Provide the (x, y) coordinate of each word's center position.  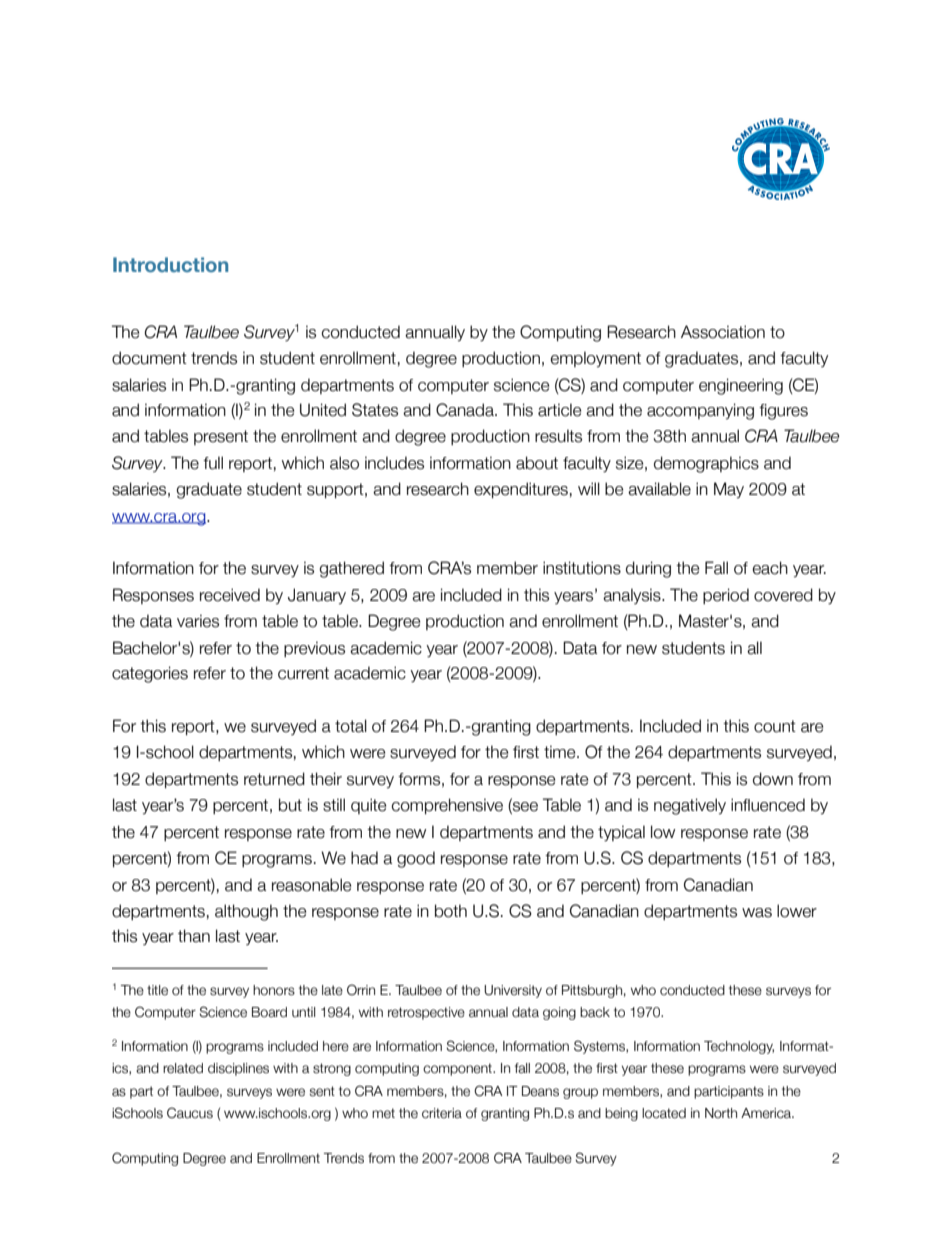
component (458, 1069)
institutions (582, 568)
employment (595, 359)
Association (723, 332)
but (290, 805)
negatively (690, 806)
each (770, 568)
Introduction (170, 264)
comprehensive (447, 806)
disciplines (238, 1069)
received (230, 595)
